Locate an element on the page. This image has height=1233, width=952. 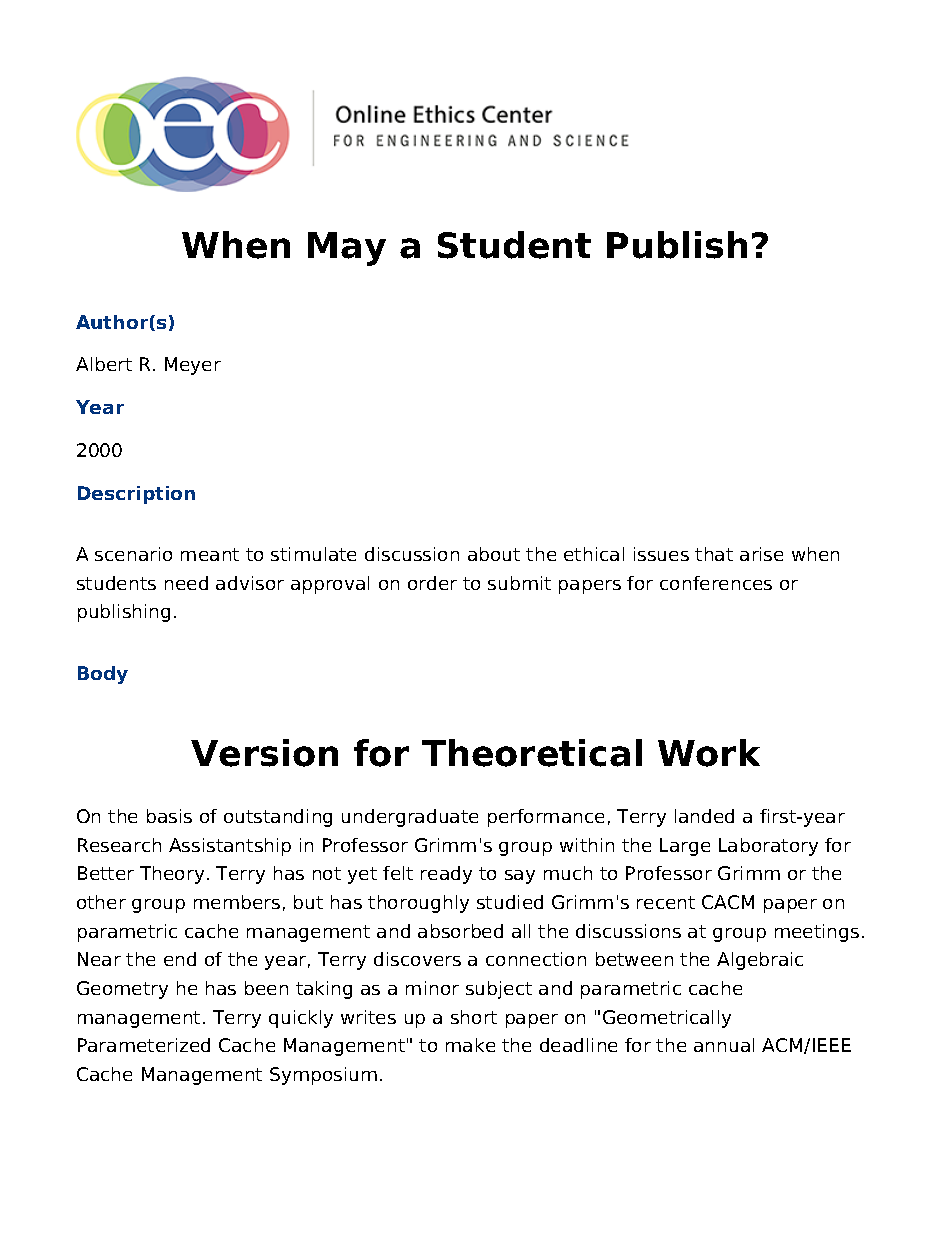
May is located at coordinates (347, 249).
